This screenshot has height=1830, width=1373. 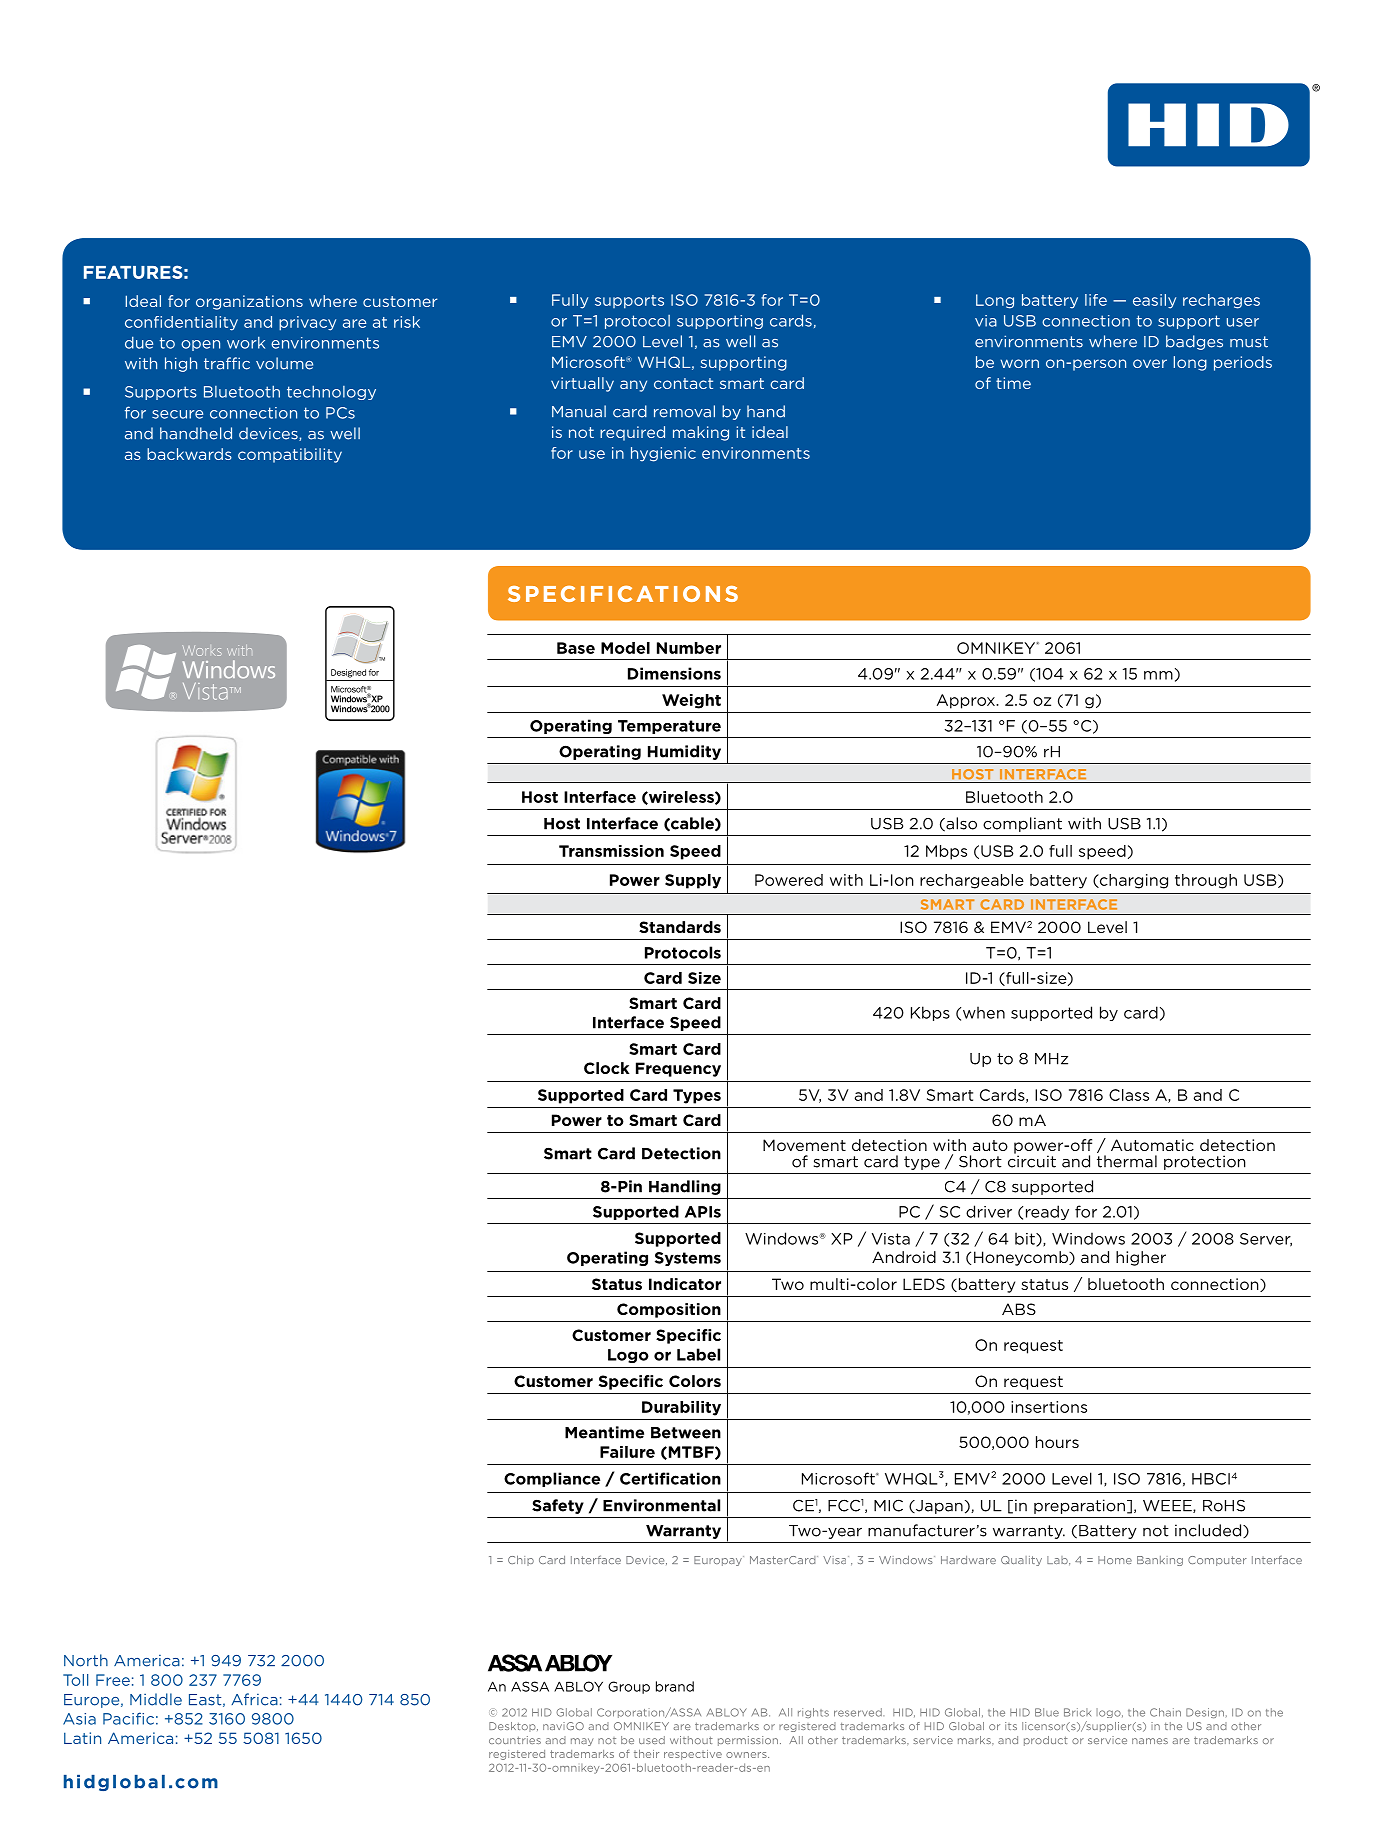 I want to click on Class, so click(x=1129, y=1095).
